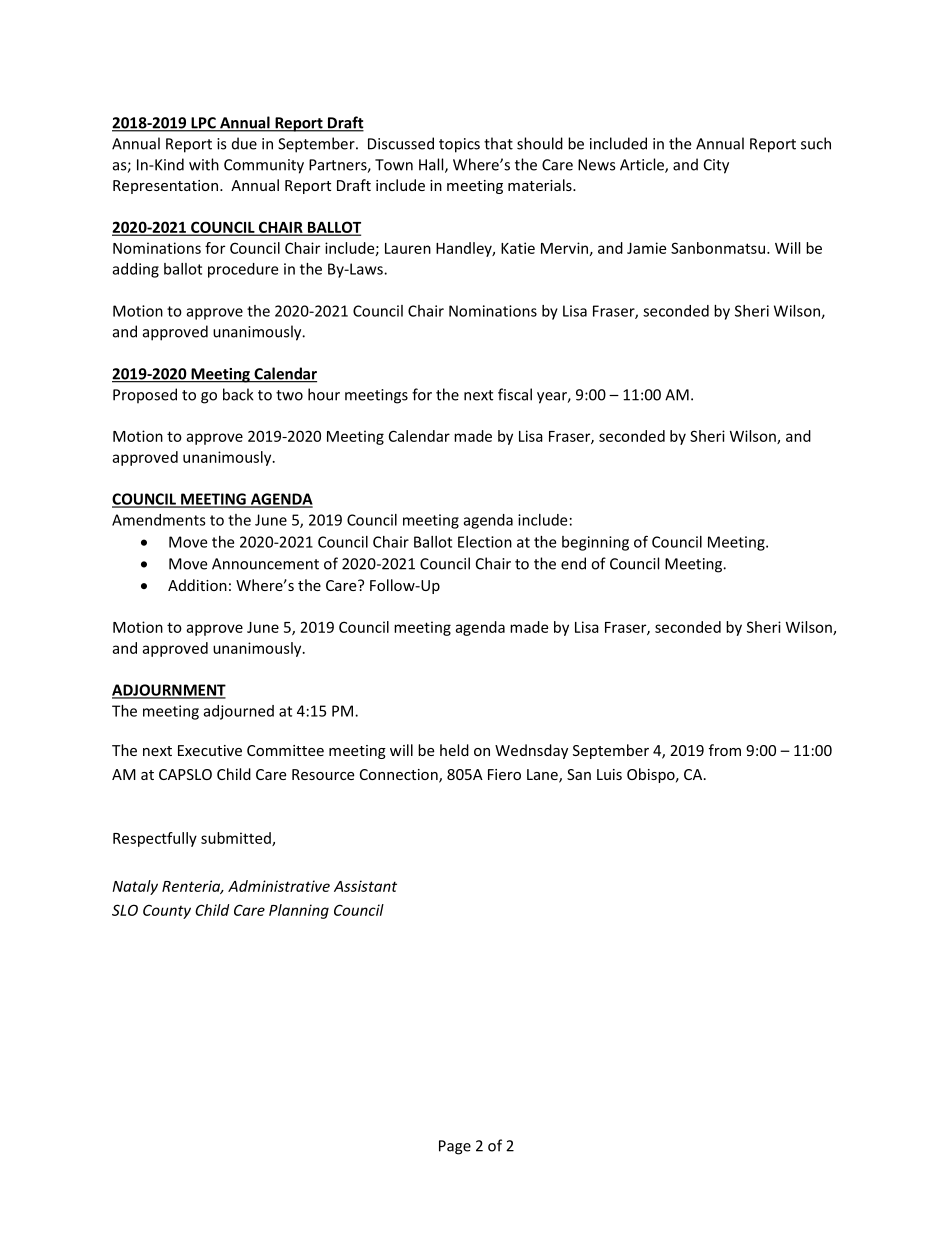  I want to click on Page, so click(455, 1147).
